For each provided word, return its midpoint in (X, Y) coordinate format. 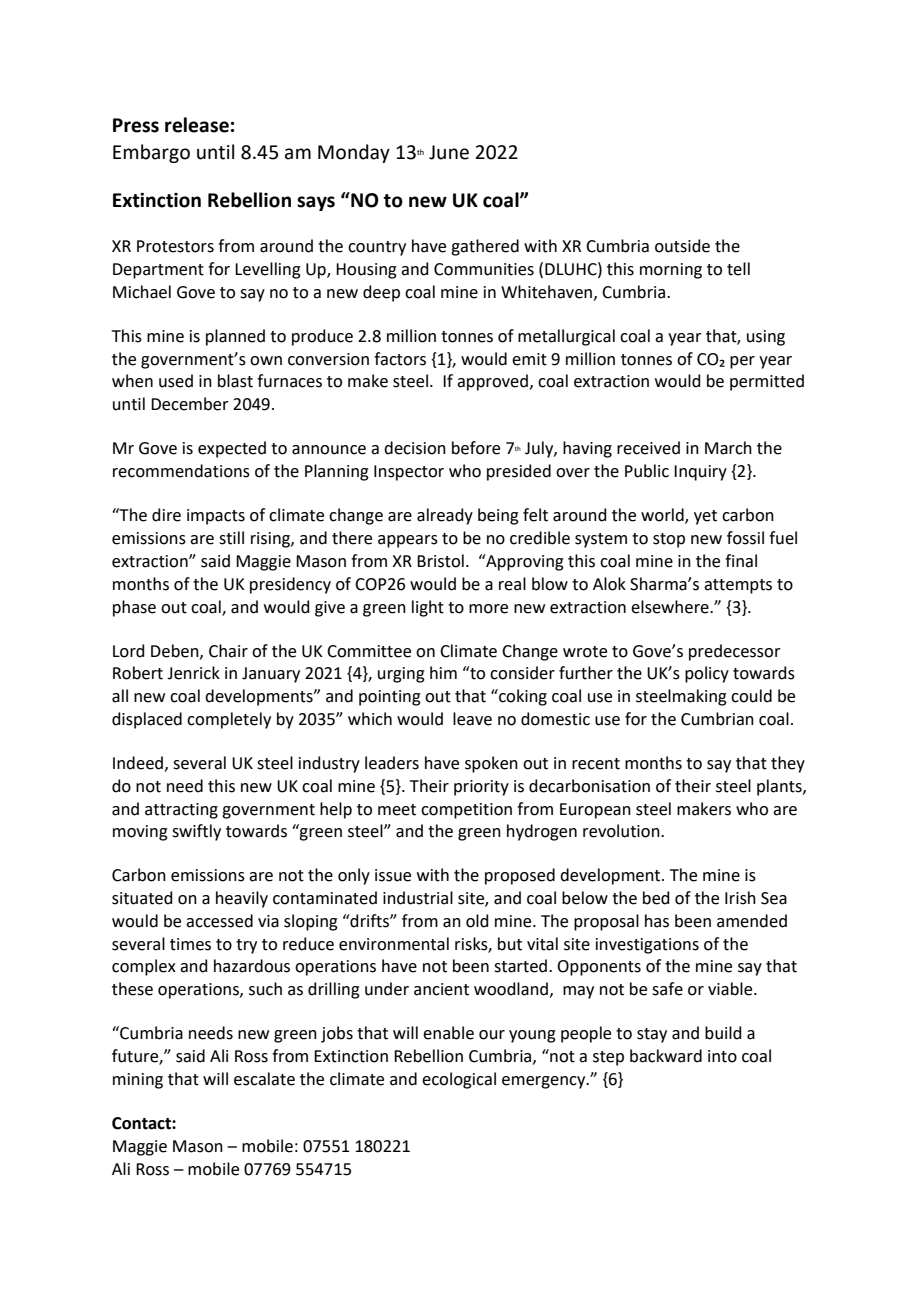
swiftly (196, 832)
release (197, 125)
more (488, 609)
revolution (622, 831)
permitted (767, 382)
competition (466, 811)
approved (492, 382)
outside (682, 246)
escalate (264, 1079)
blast (235, 381)
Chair (228, 651)
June (449, 152)
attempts (738, 586)
